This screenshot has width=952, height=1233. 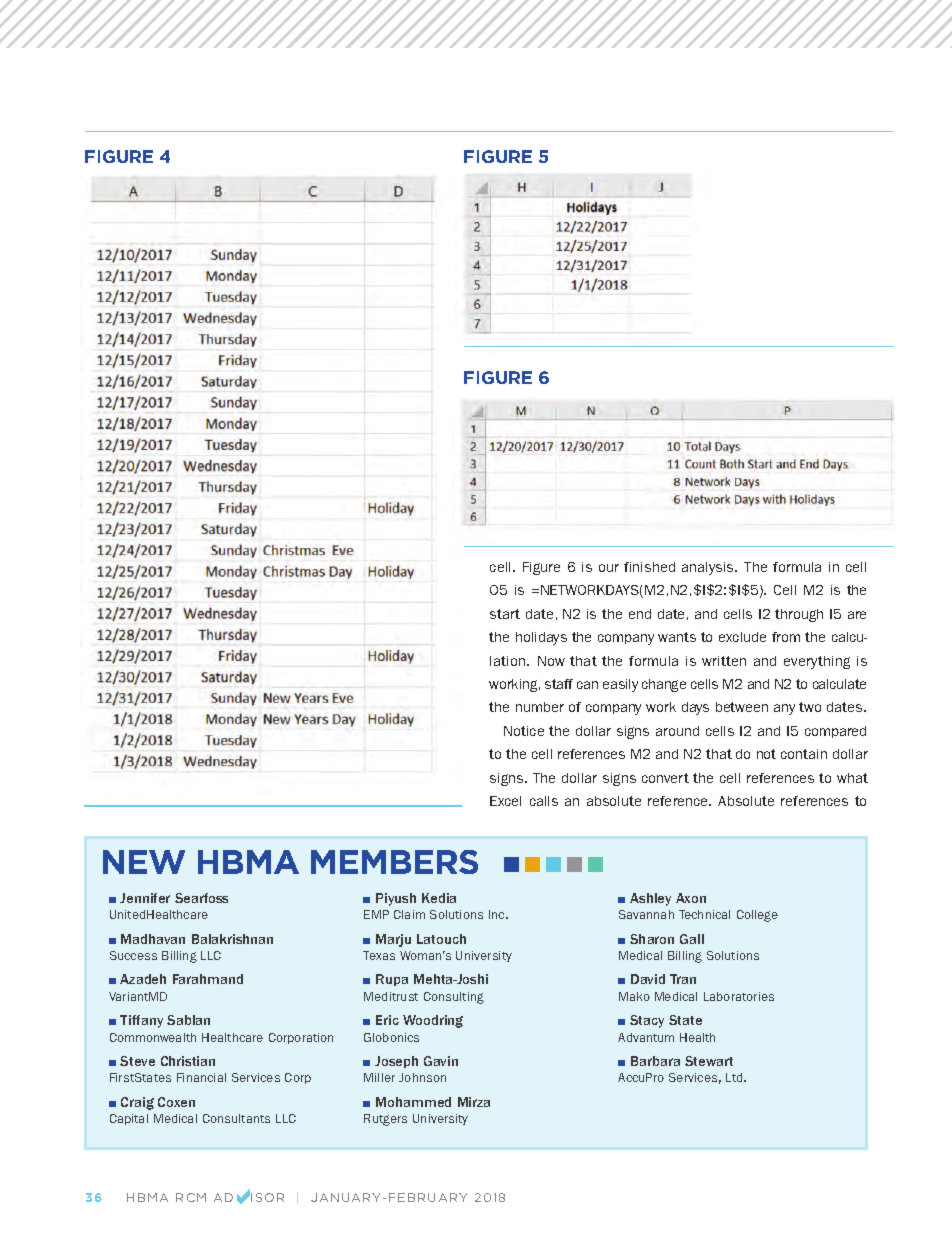 What do you see at coordinates (144, 862) in the screenshot?
I see `NEW` at bounding box center [144, 862].
